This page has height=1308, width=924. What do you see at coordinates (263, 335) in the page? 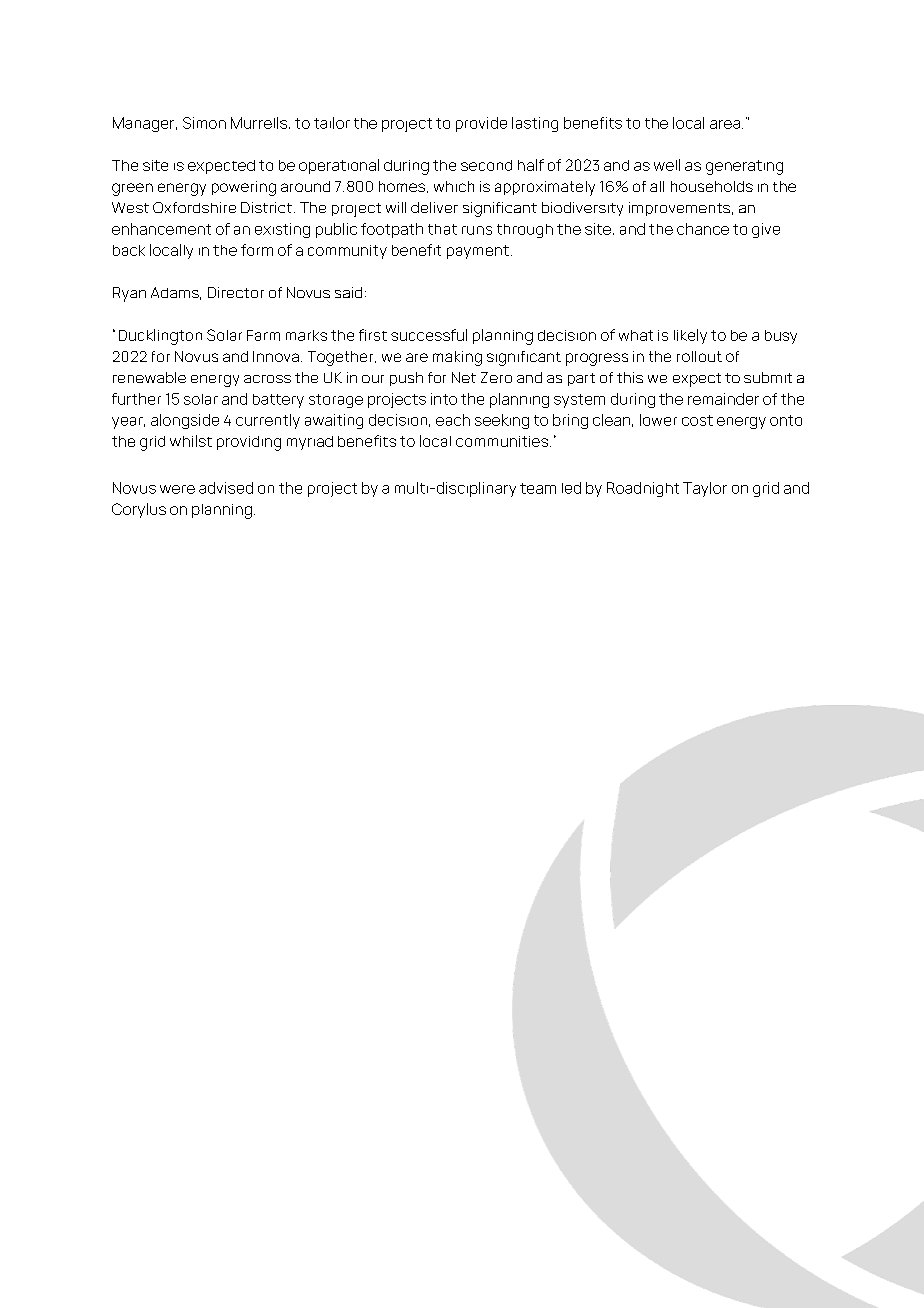
I see `Farm` at bounding box center [263, 335].
